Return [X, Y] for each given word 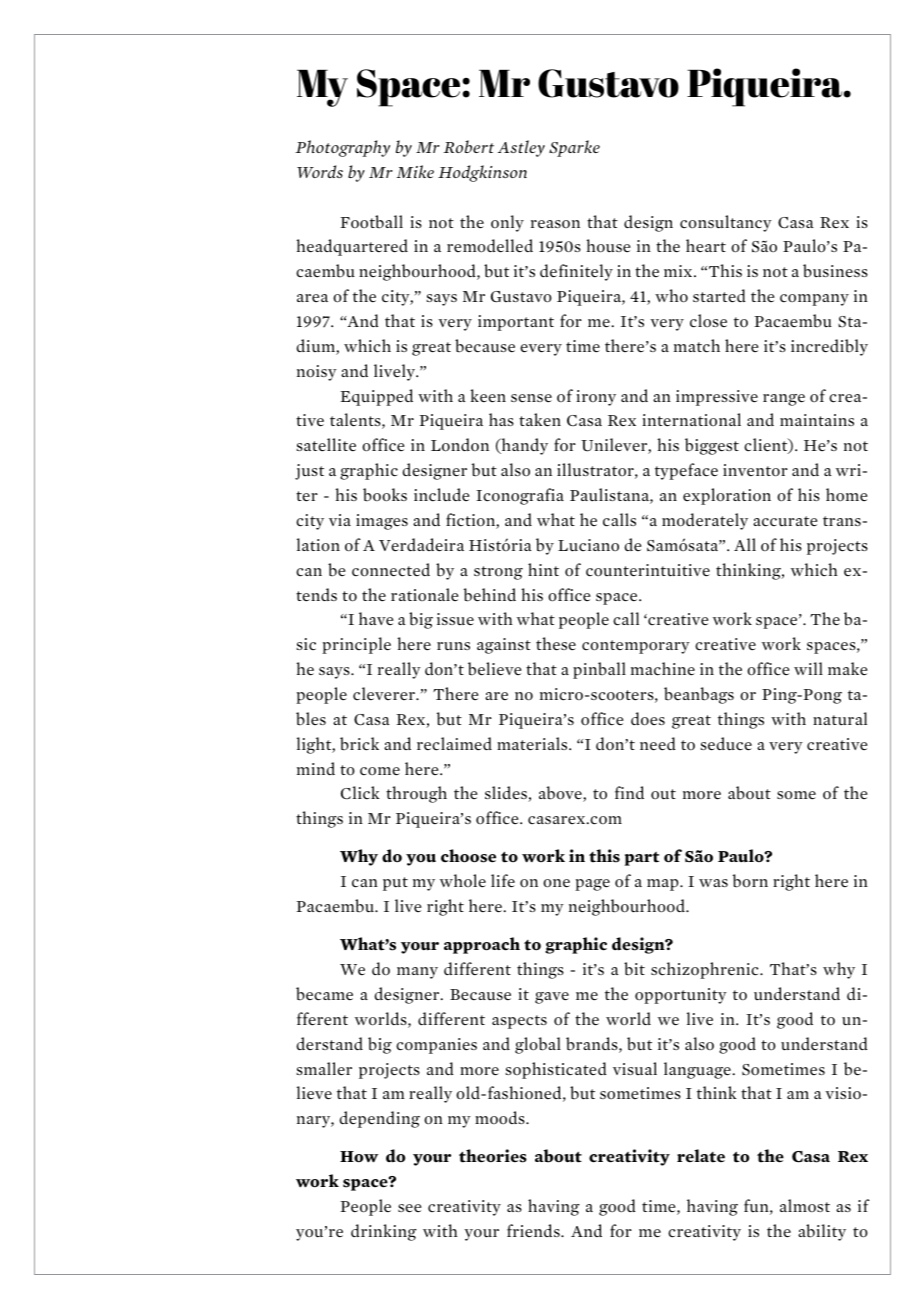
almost [805, 1205]
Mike [415, 171]
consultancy [726, 223]
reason [555, 224]
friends [534, 1230]
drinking [384, 1232]
